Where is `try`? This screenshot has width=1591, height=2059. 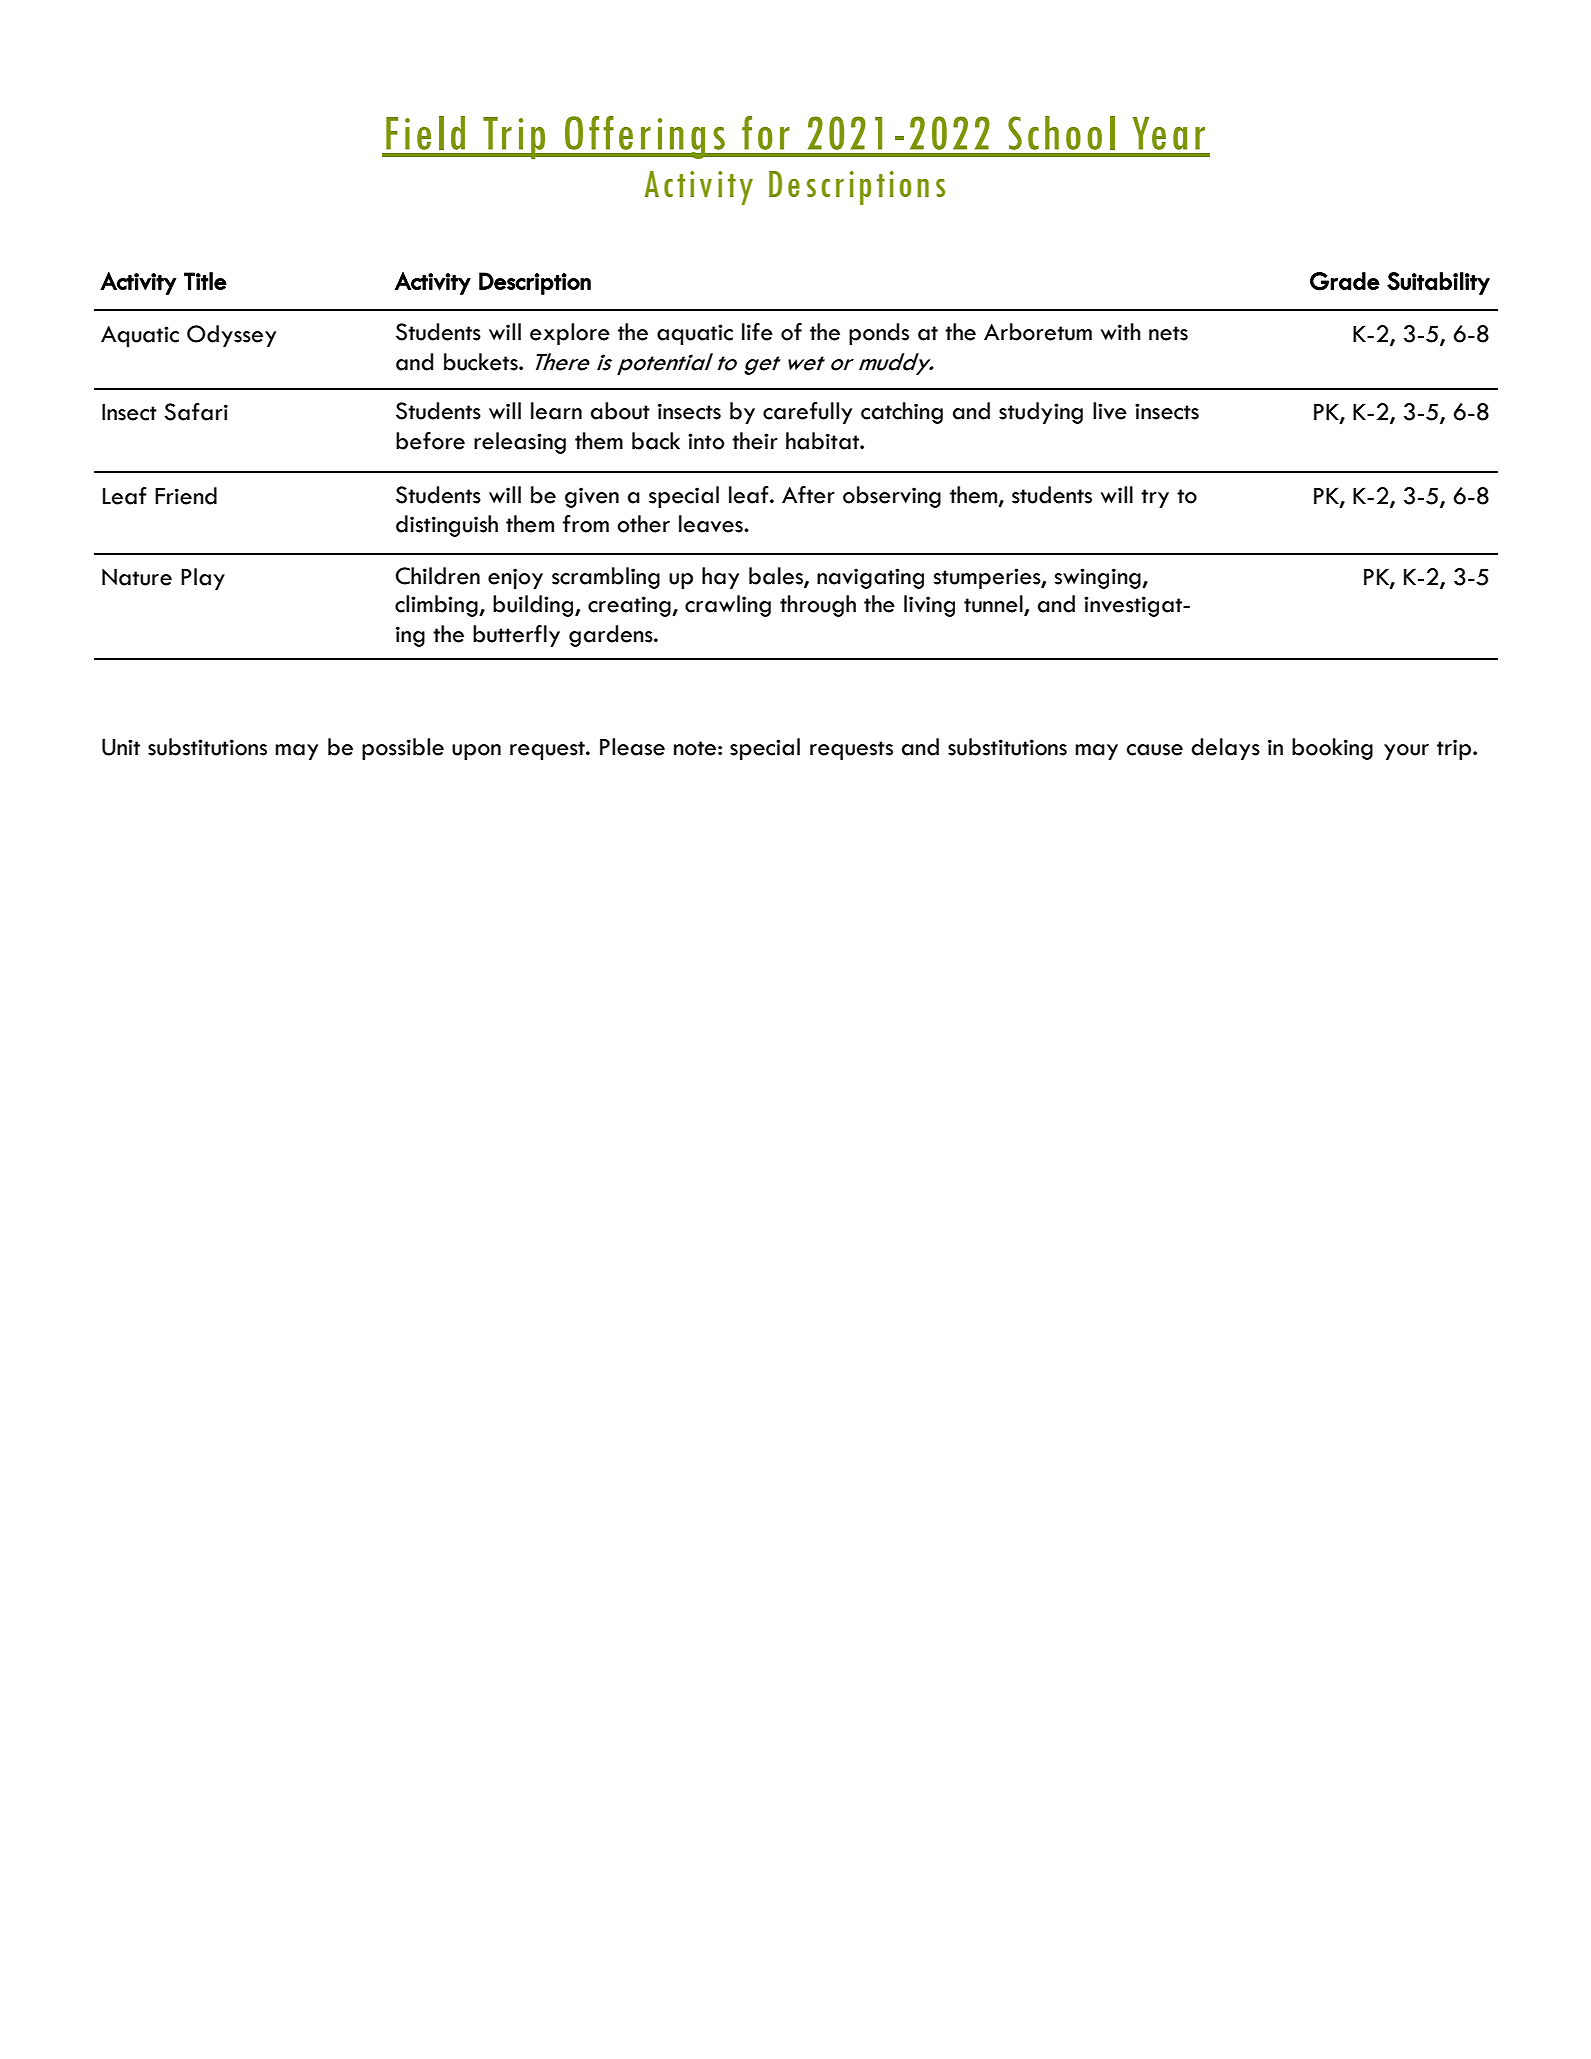
try is located at coordinates (1155, 498).
